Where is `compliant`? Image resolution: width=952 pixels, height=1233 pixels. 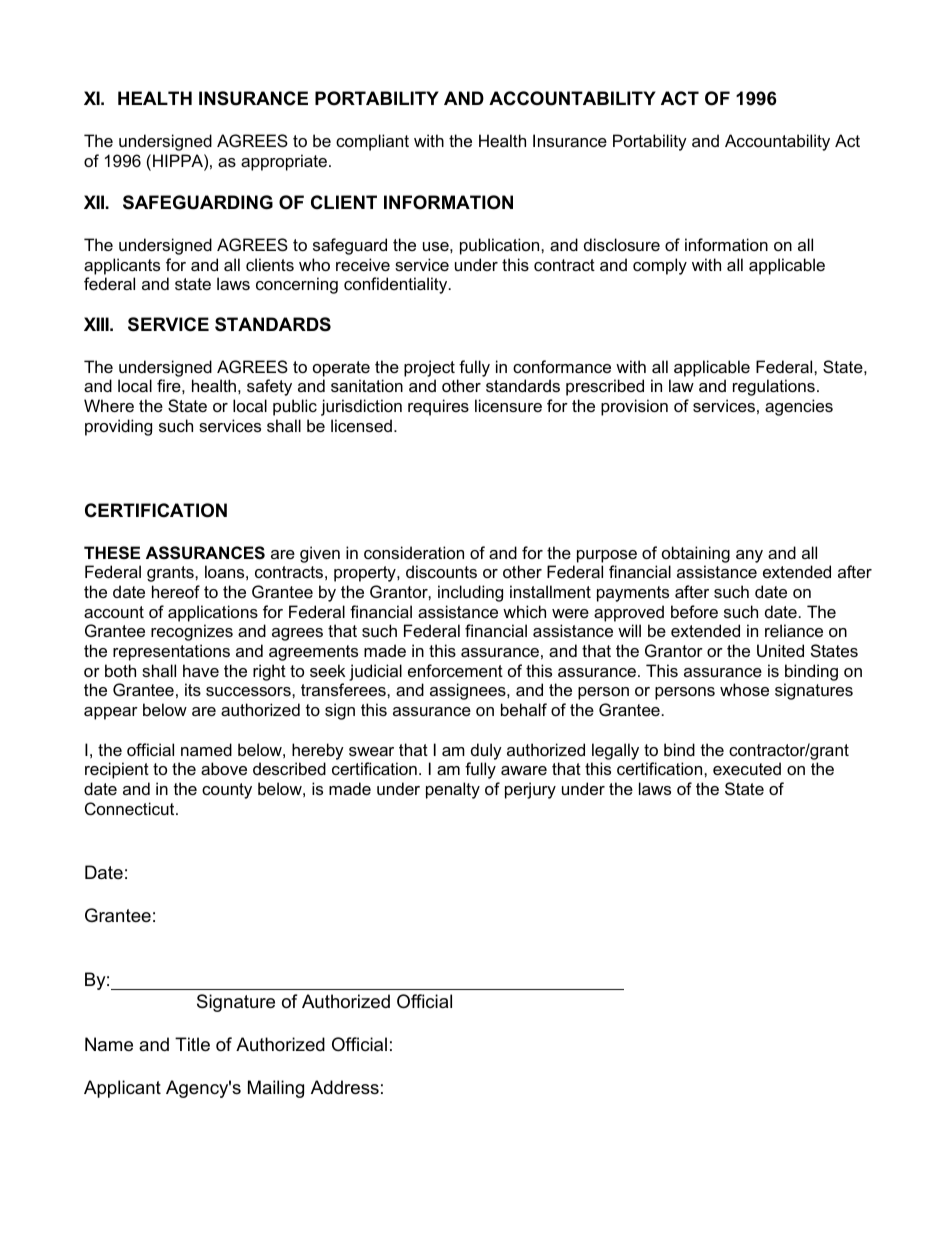
compliant is located at coordinates (372, 142).
